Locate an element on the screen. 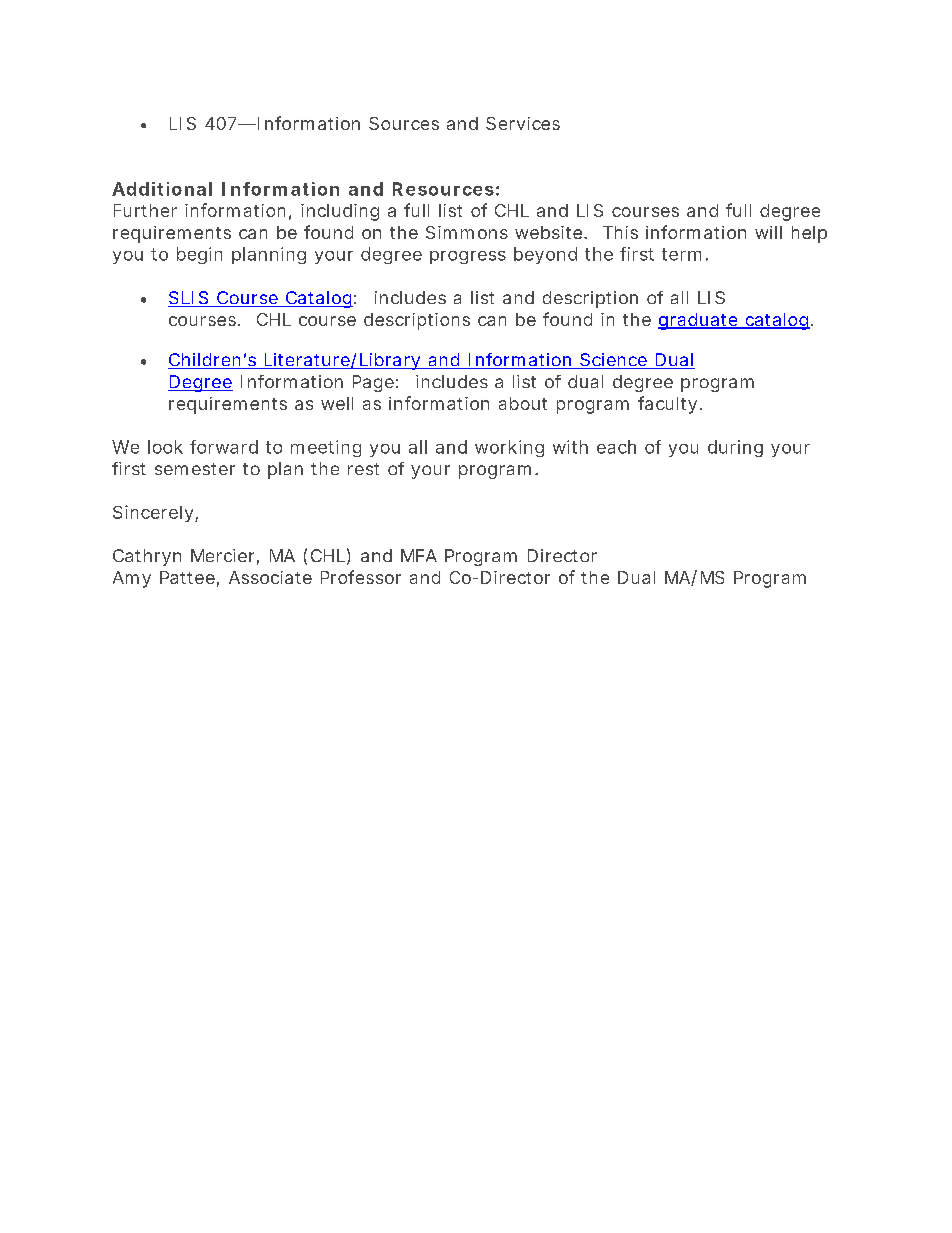 This screenshot has height=1233, width=952. will is located at coordinates (768, 232).
